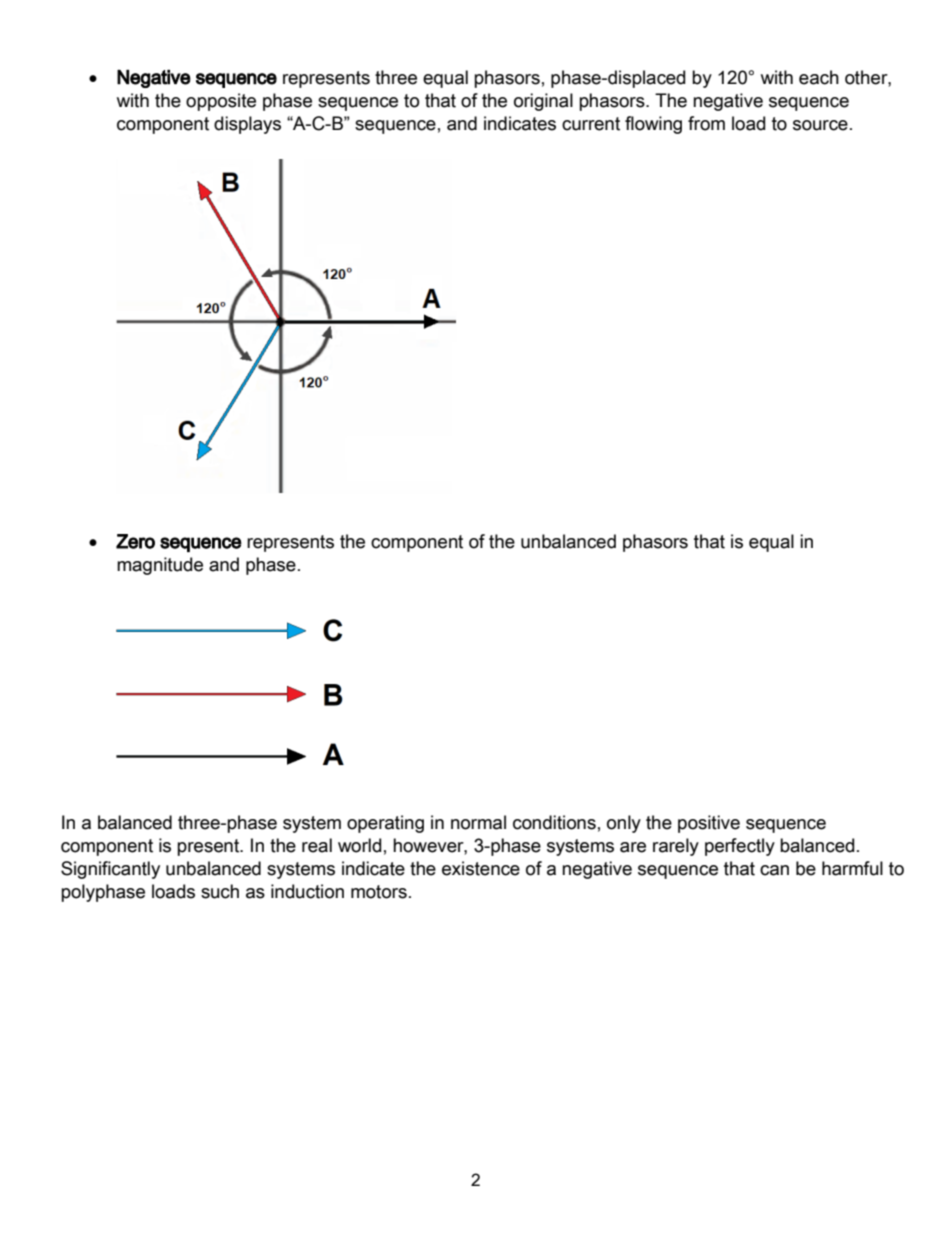  I want to click on normal, so click(478, 822).
